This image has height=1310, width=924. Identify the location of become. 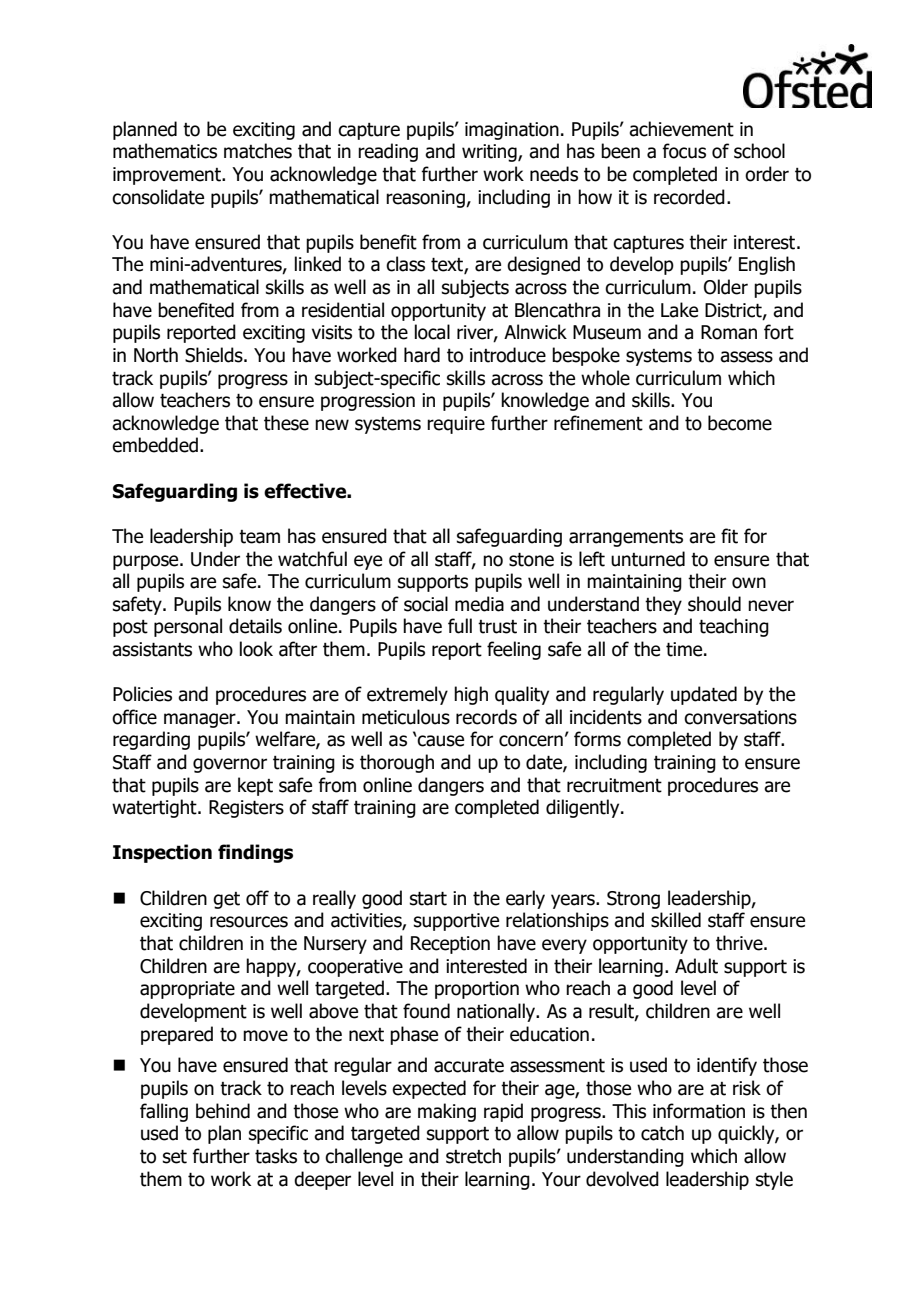
(740, 423).
